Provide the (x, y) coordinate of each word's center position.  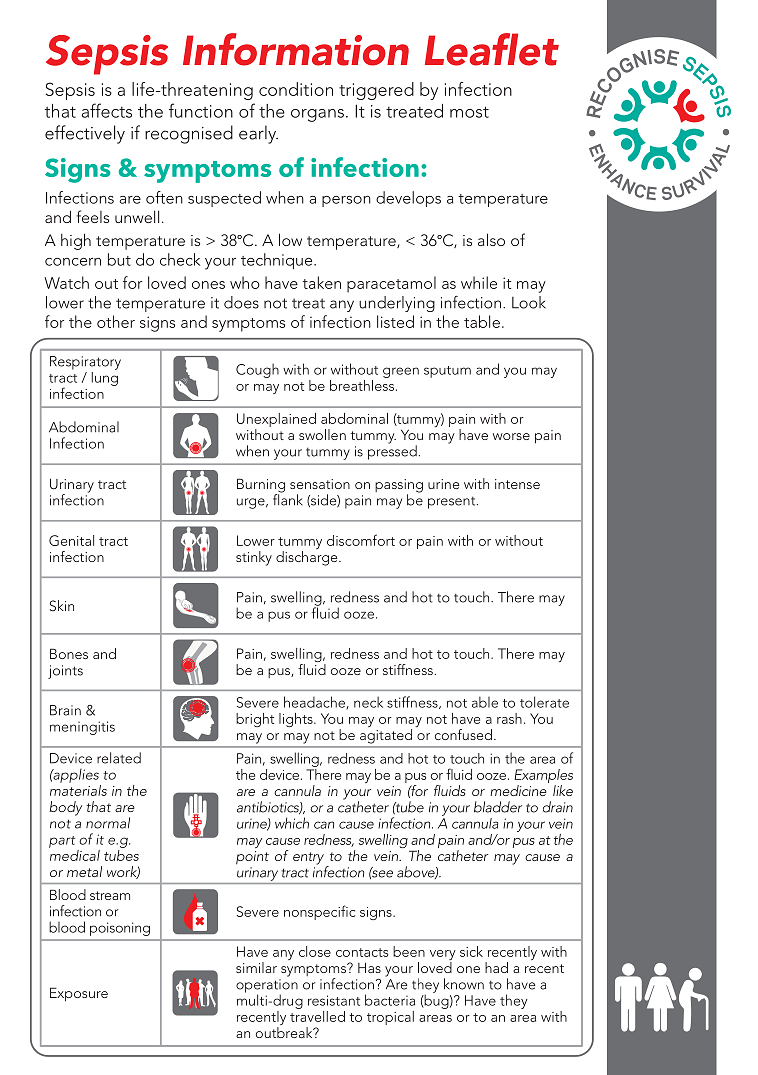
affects (107, 110)
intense (517, 484)
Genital (71, 540)
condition (296, 89)
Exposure (79, 994)
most (469, 112)
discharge (308, 558)
